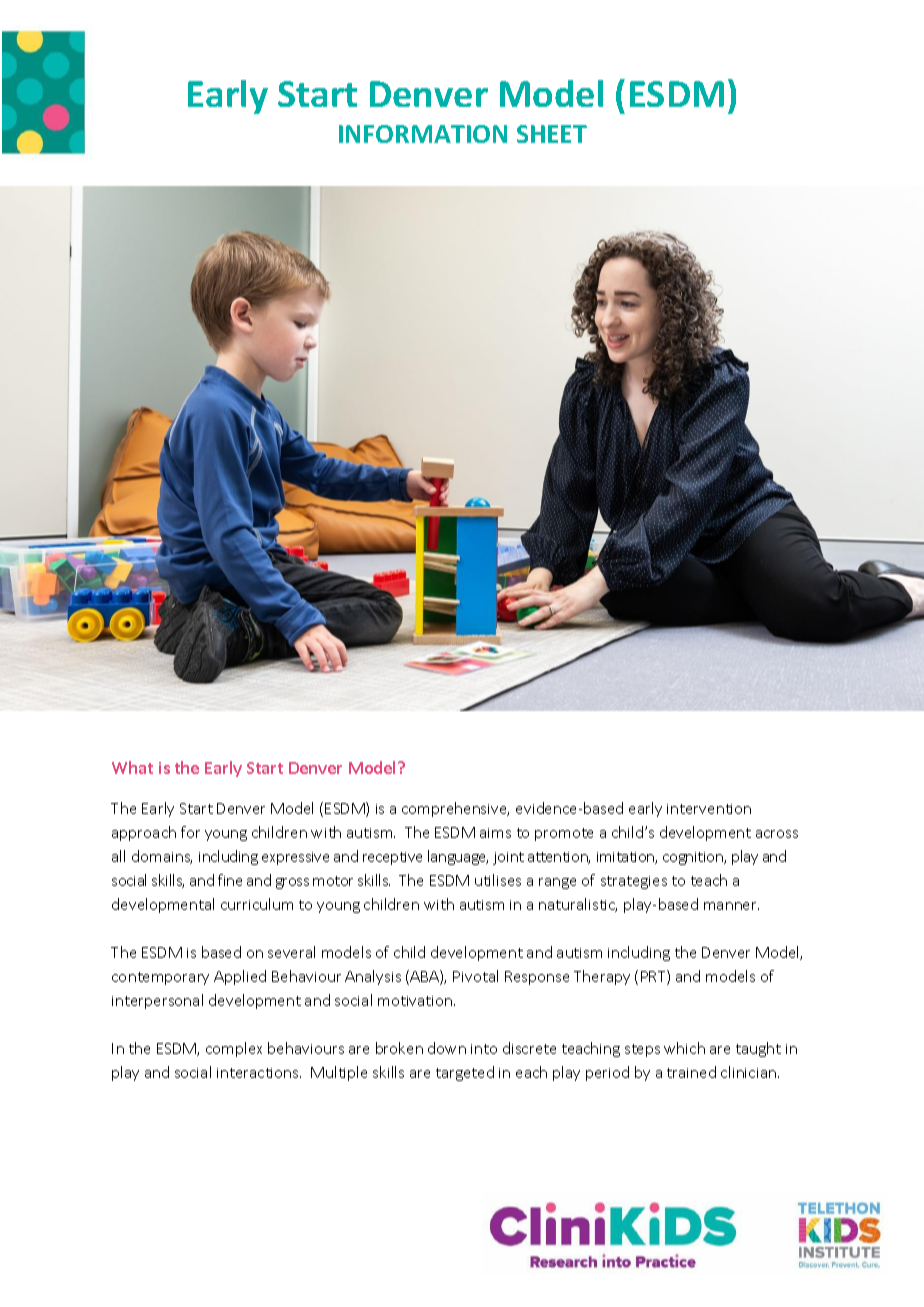 Image resolution: width=924 pixels, height=1307 pixels. I want to click on approach, so click(144, 833).
